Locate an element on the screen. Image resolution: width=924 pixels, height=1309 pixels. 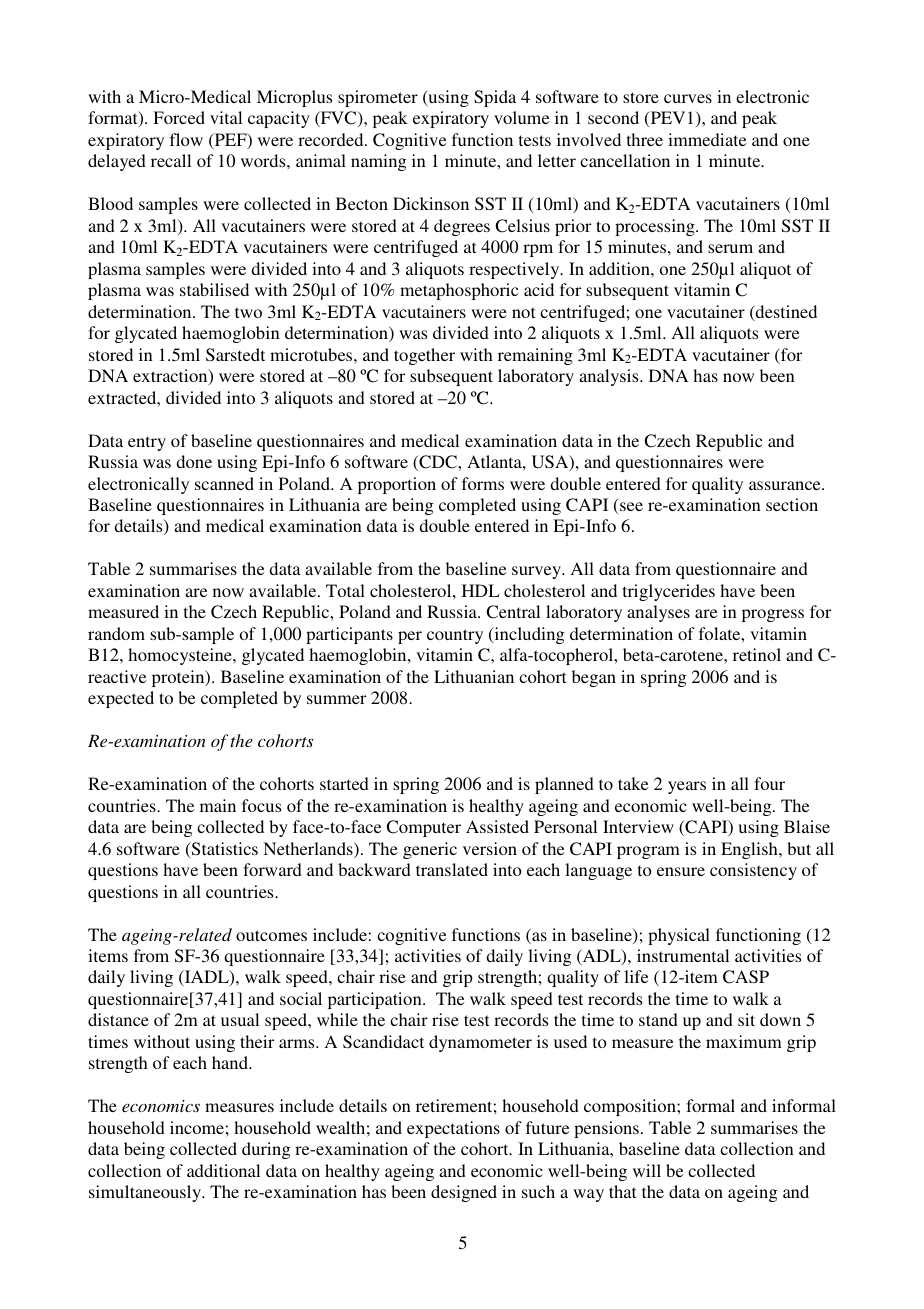
homocysteine is located at coordinates (181, 656).
